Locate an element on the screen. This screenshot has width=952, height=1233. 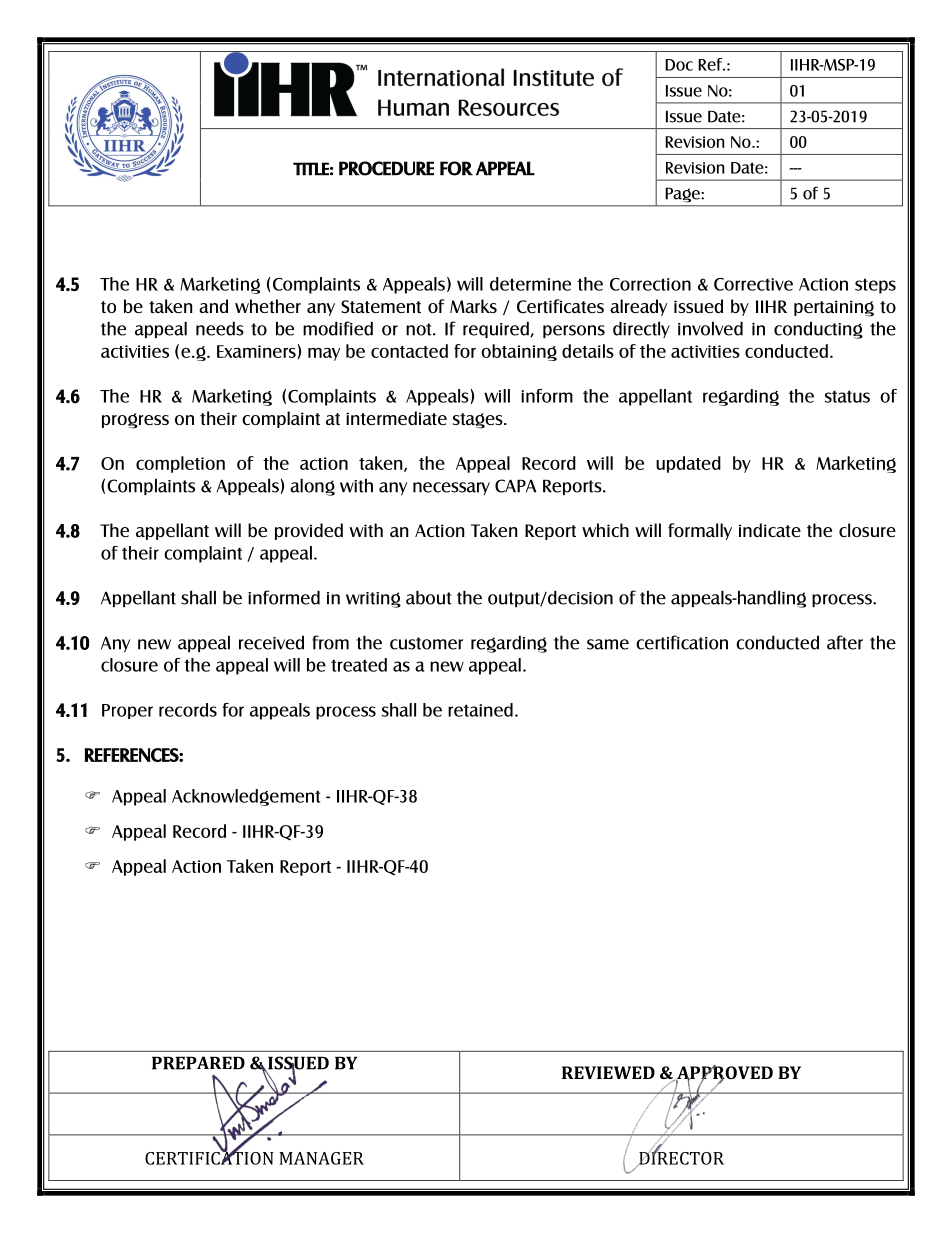
PROCEDURE is located at coordinates (386, 168).
